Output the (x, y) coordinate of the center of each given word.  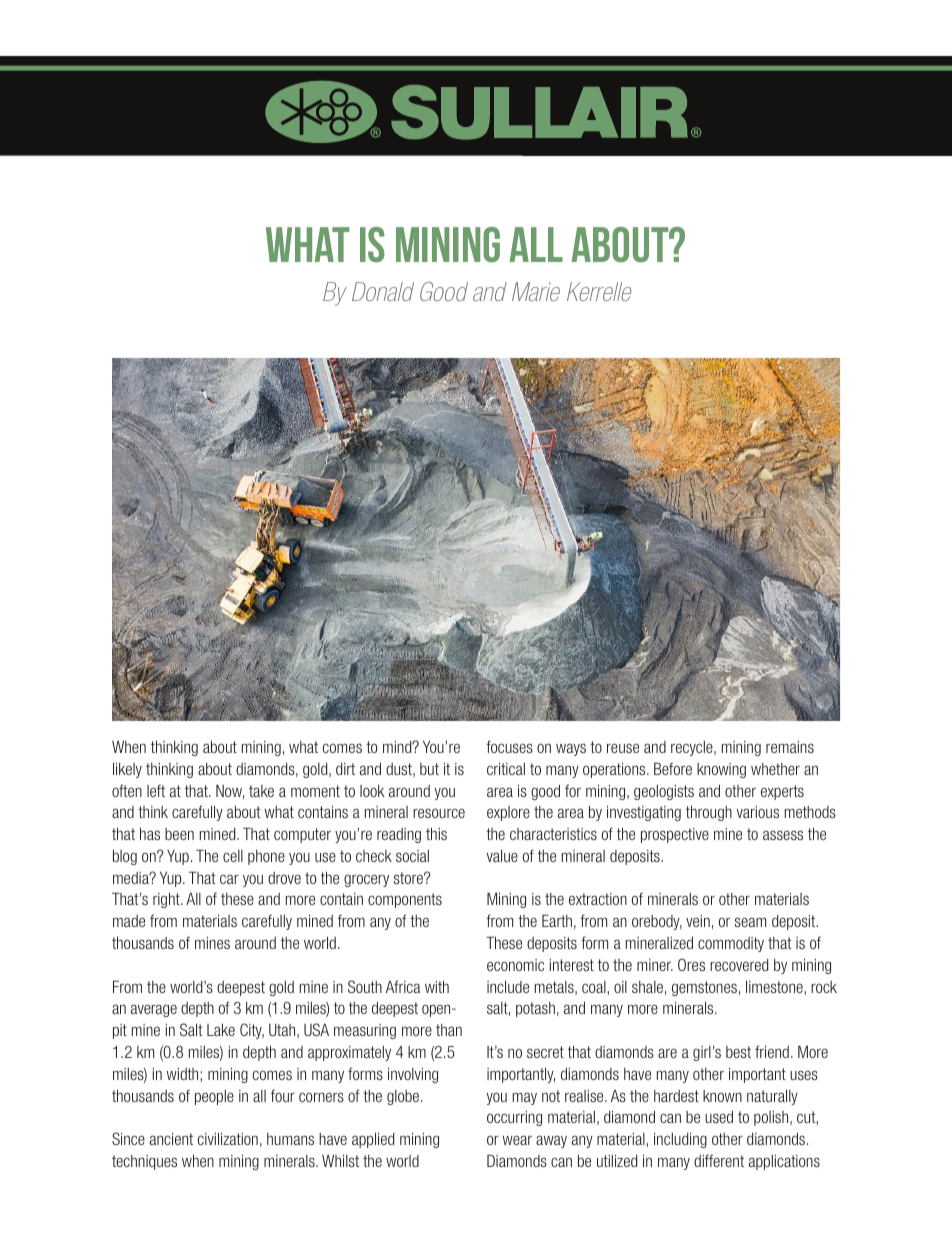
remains (790, 747)
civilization (228, 1138)
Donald (383, 291)
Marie (536, 291)
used (719, 1116)
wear (517, 1140)
